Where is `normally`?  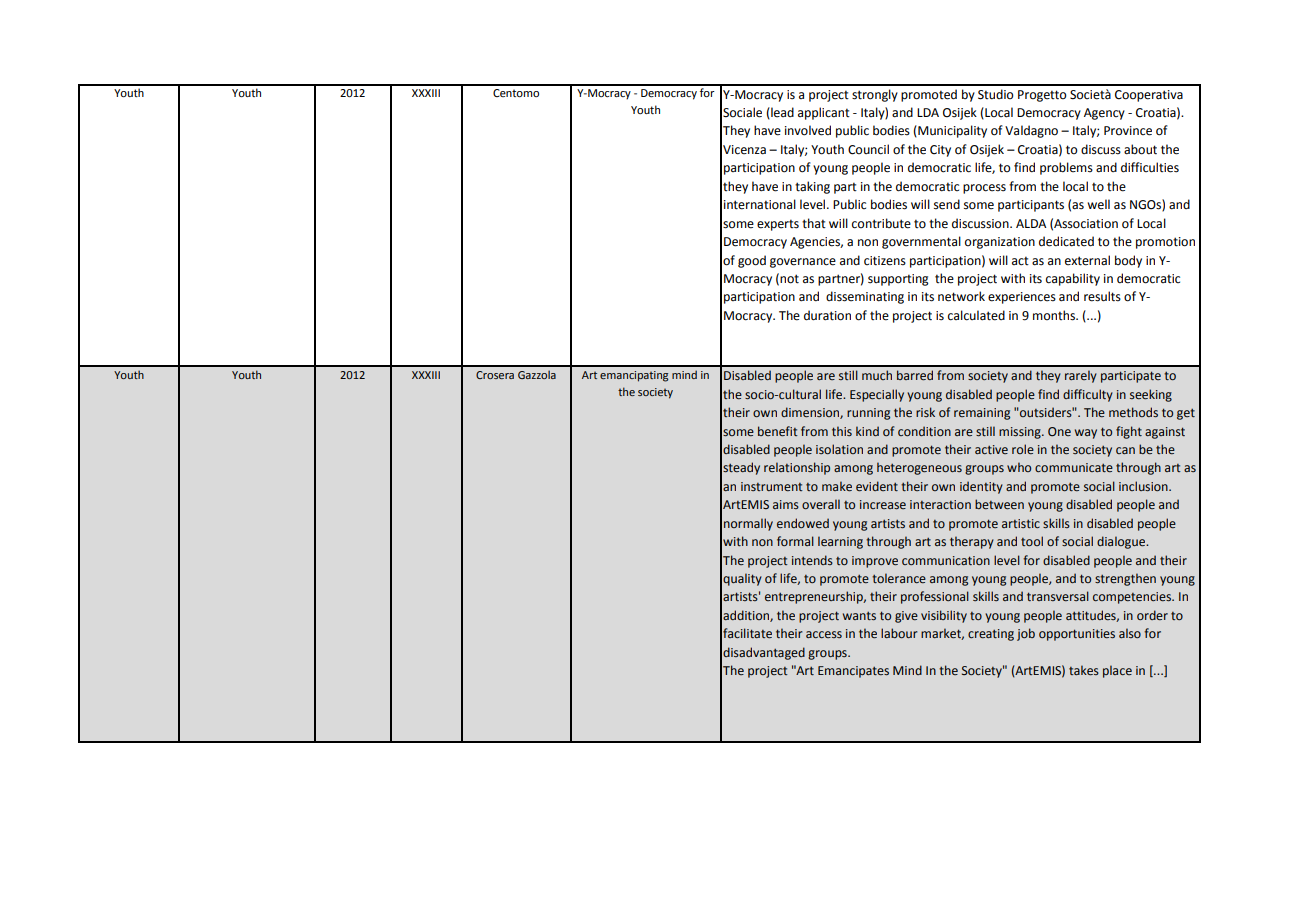 normally is located at coordinates (748, 524).
